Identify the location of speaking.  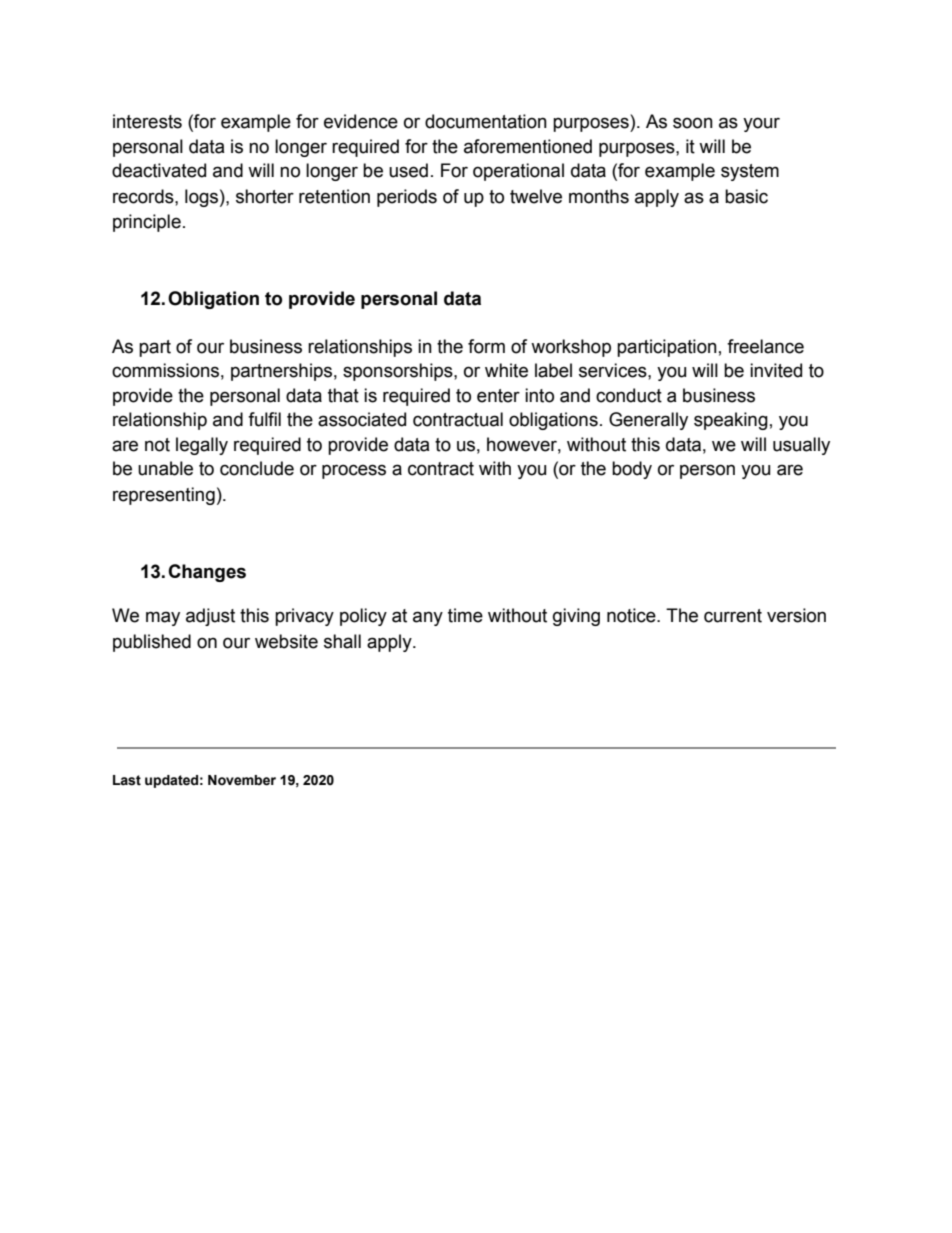
(731, 421).
